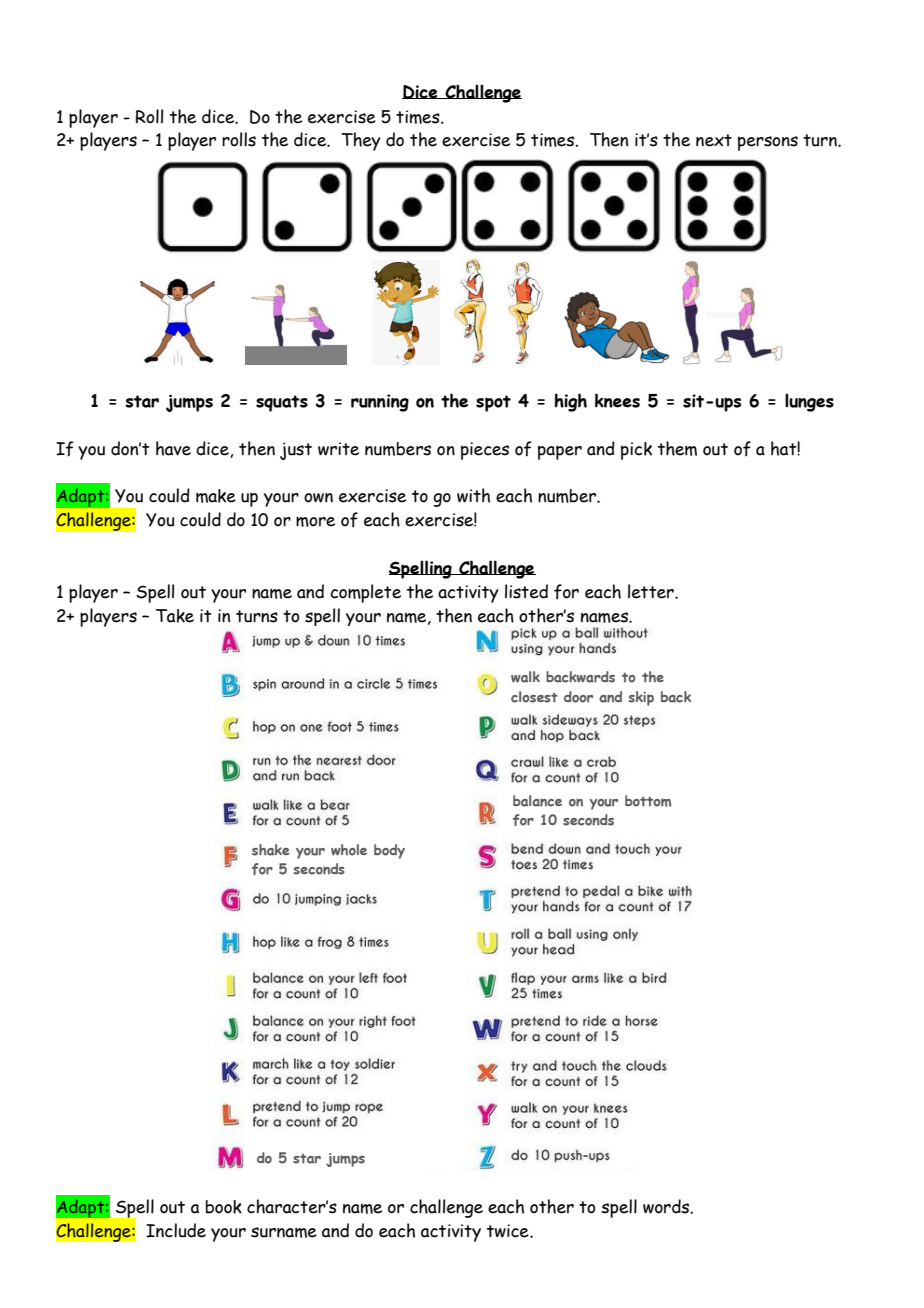 The width and height of the screenshot is (924, 1308). Describe the element at coordinates (667, 1206) in the screenshot. I see `words` at that location.
